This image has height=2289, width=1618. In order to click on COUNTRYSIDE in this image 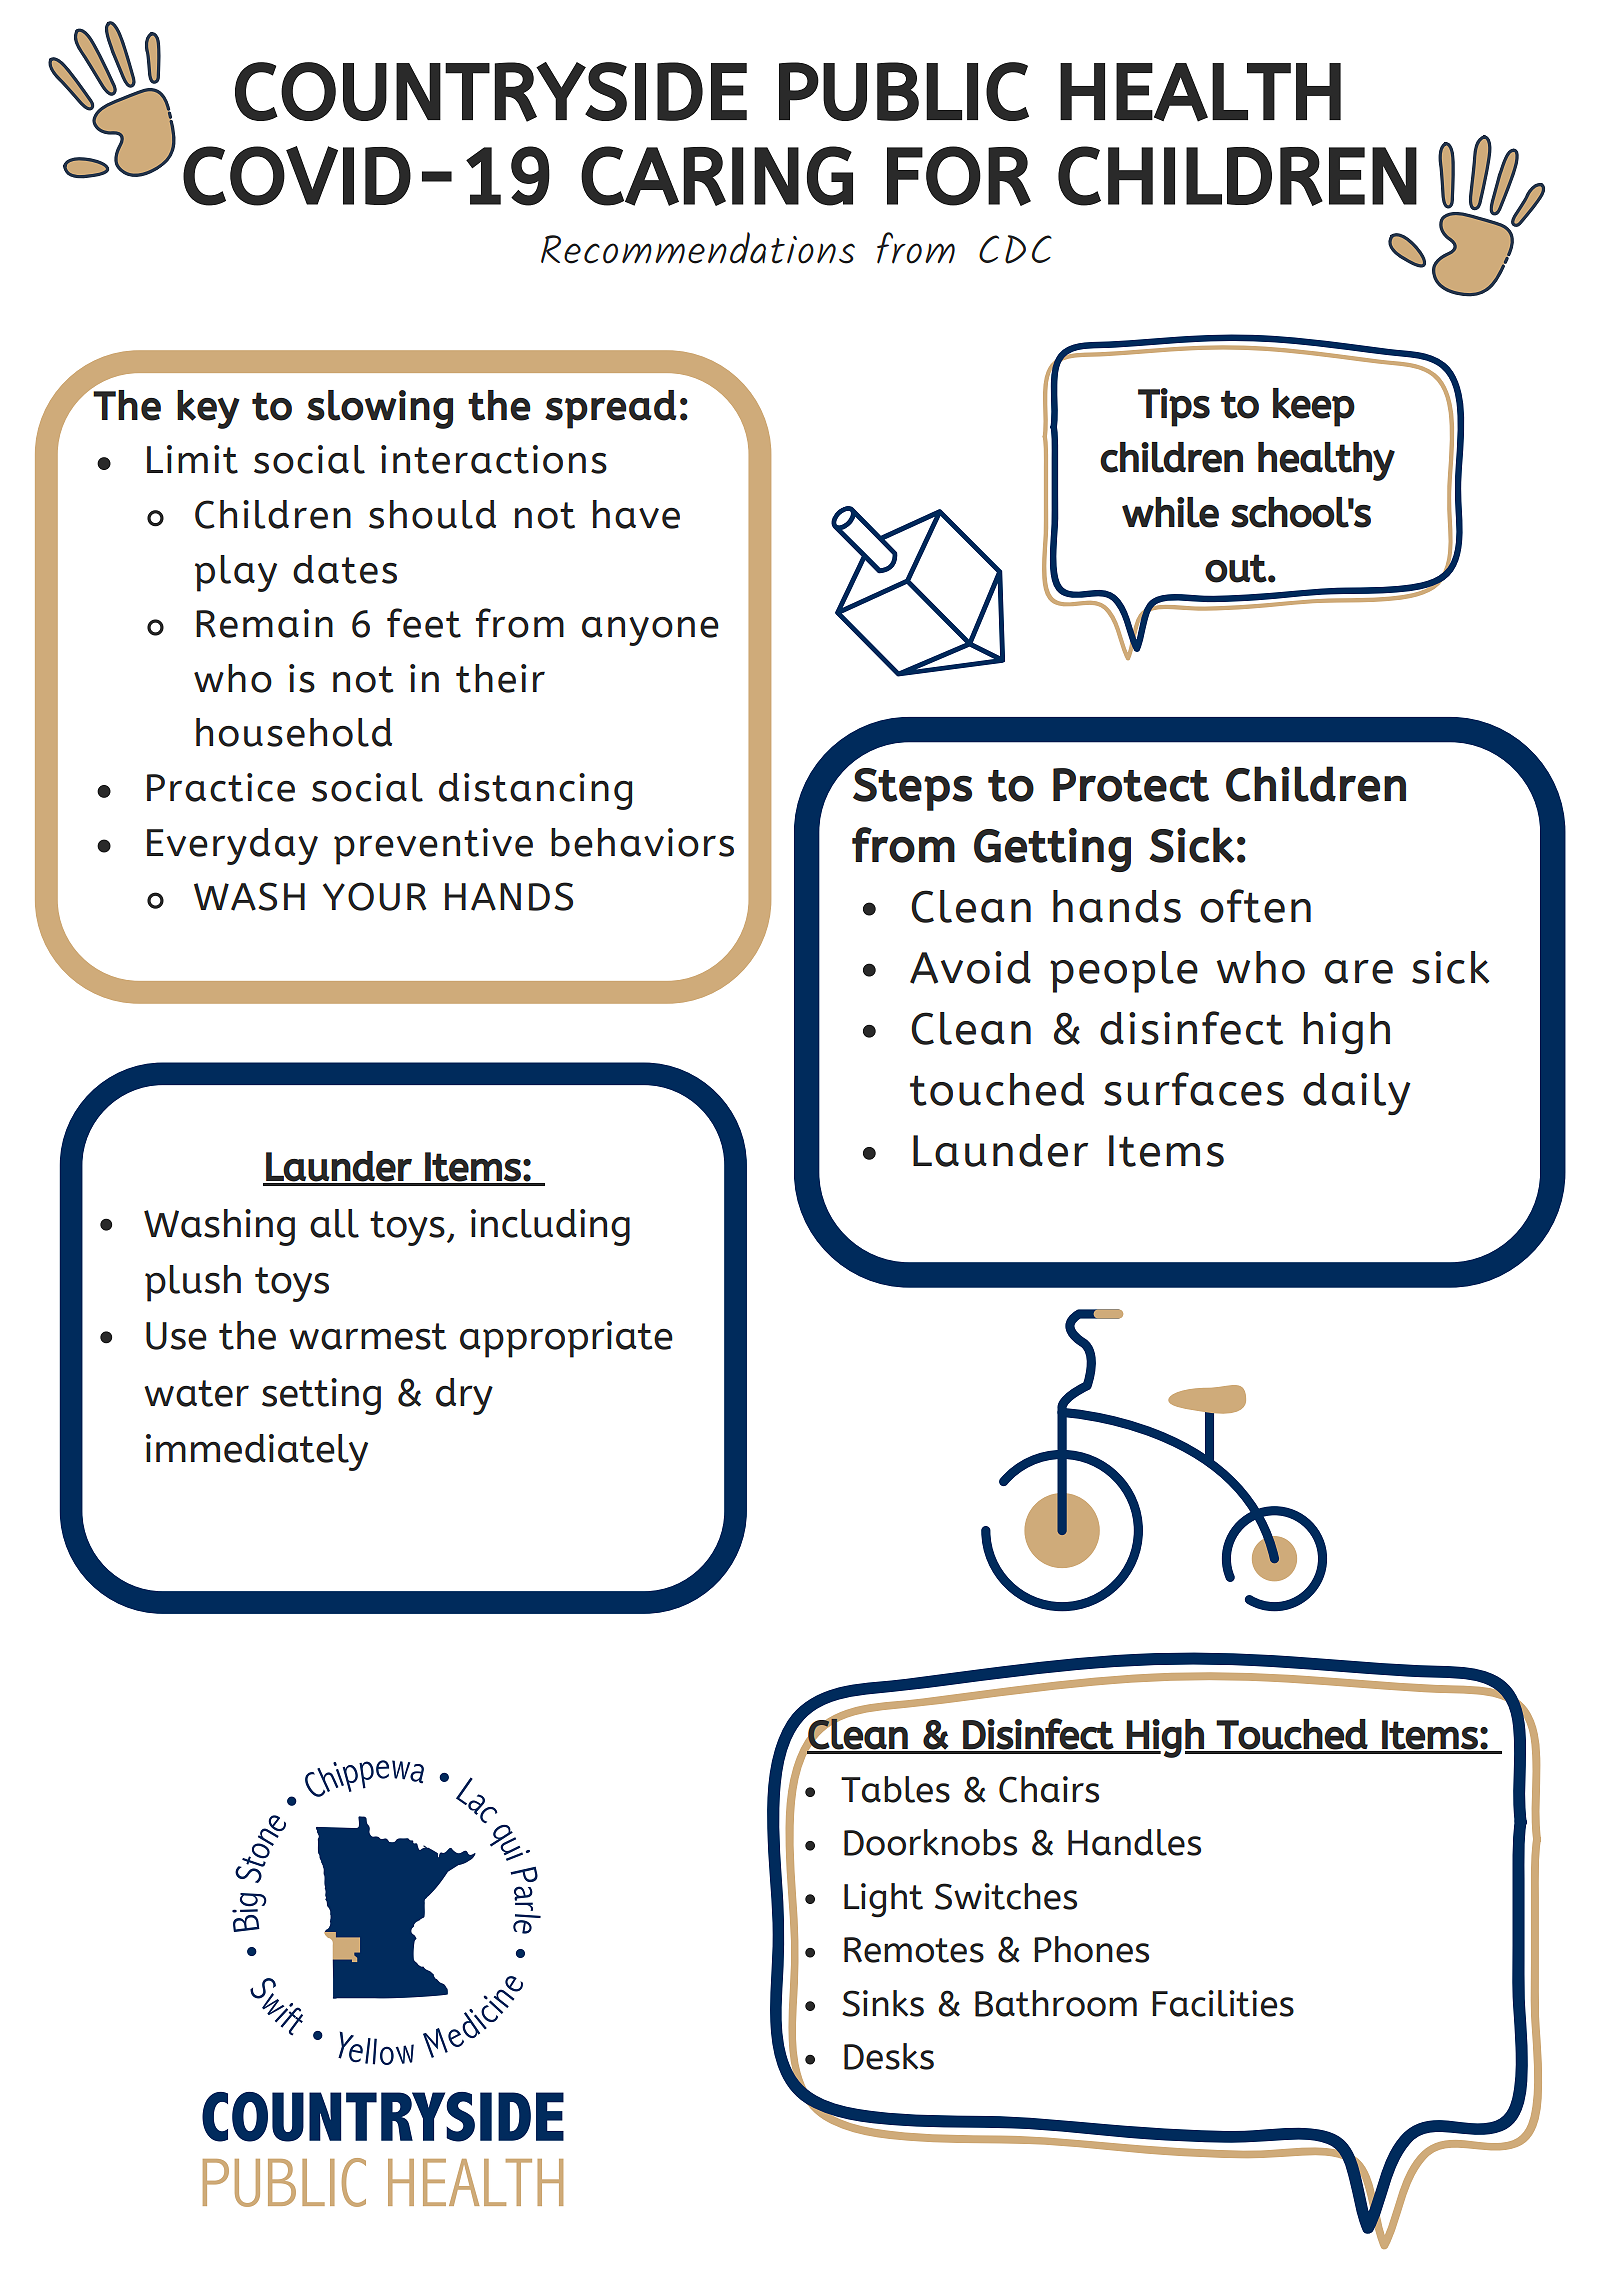, I will do `click(491, 92)`.
